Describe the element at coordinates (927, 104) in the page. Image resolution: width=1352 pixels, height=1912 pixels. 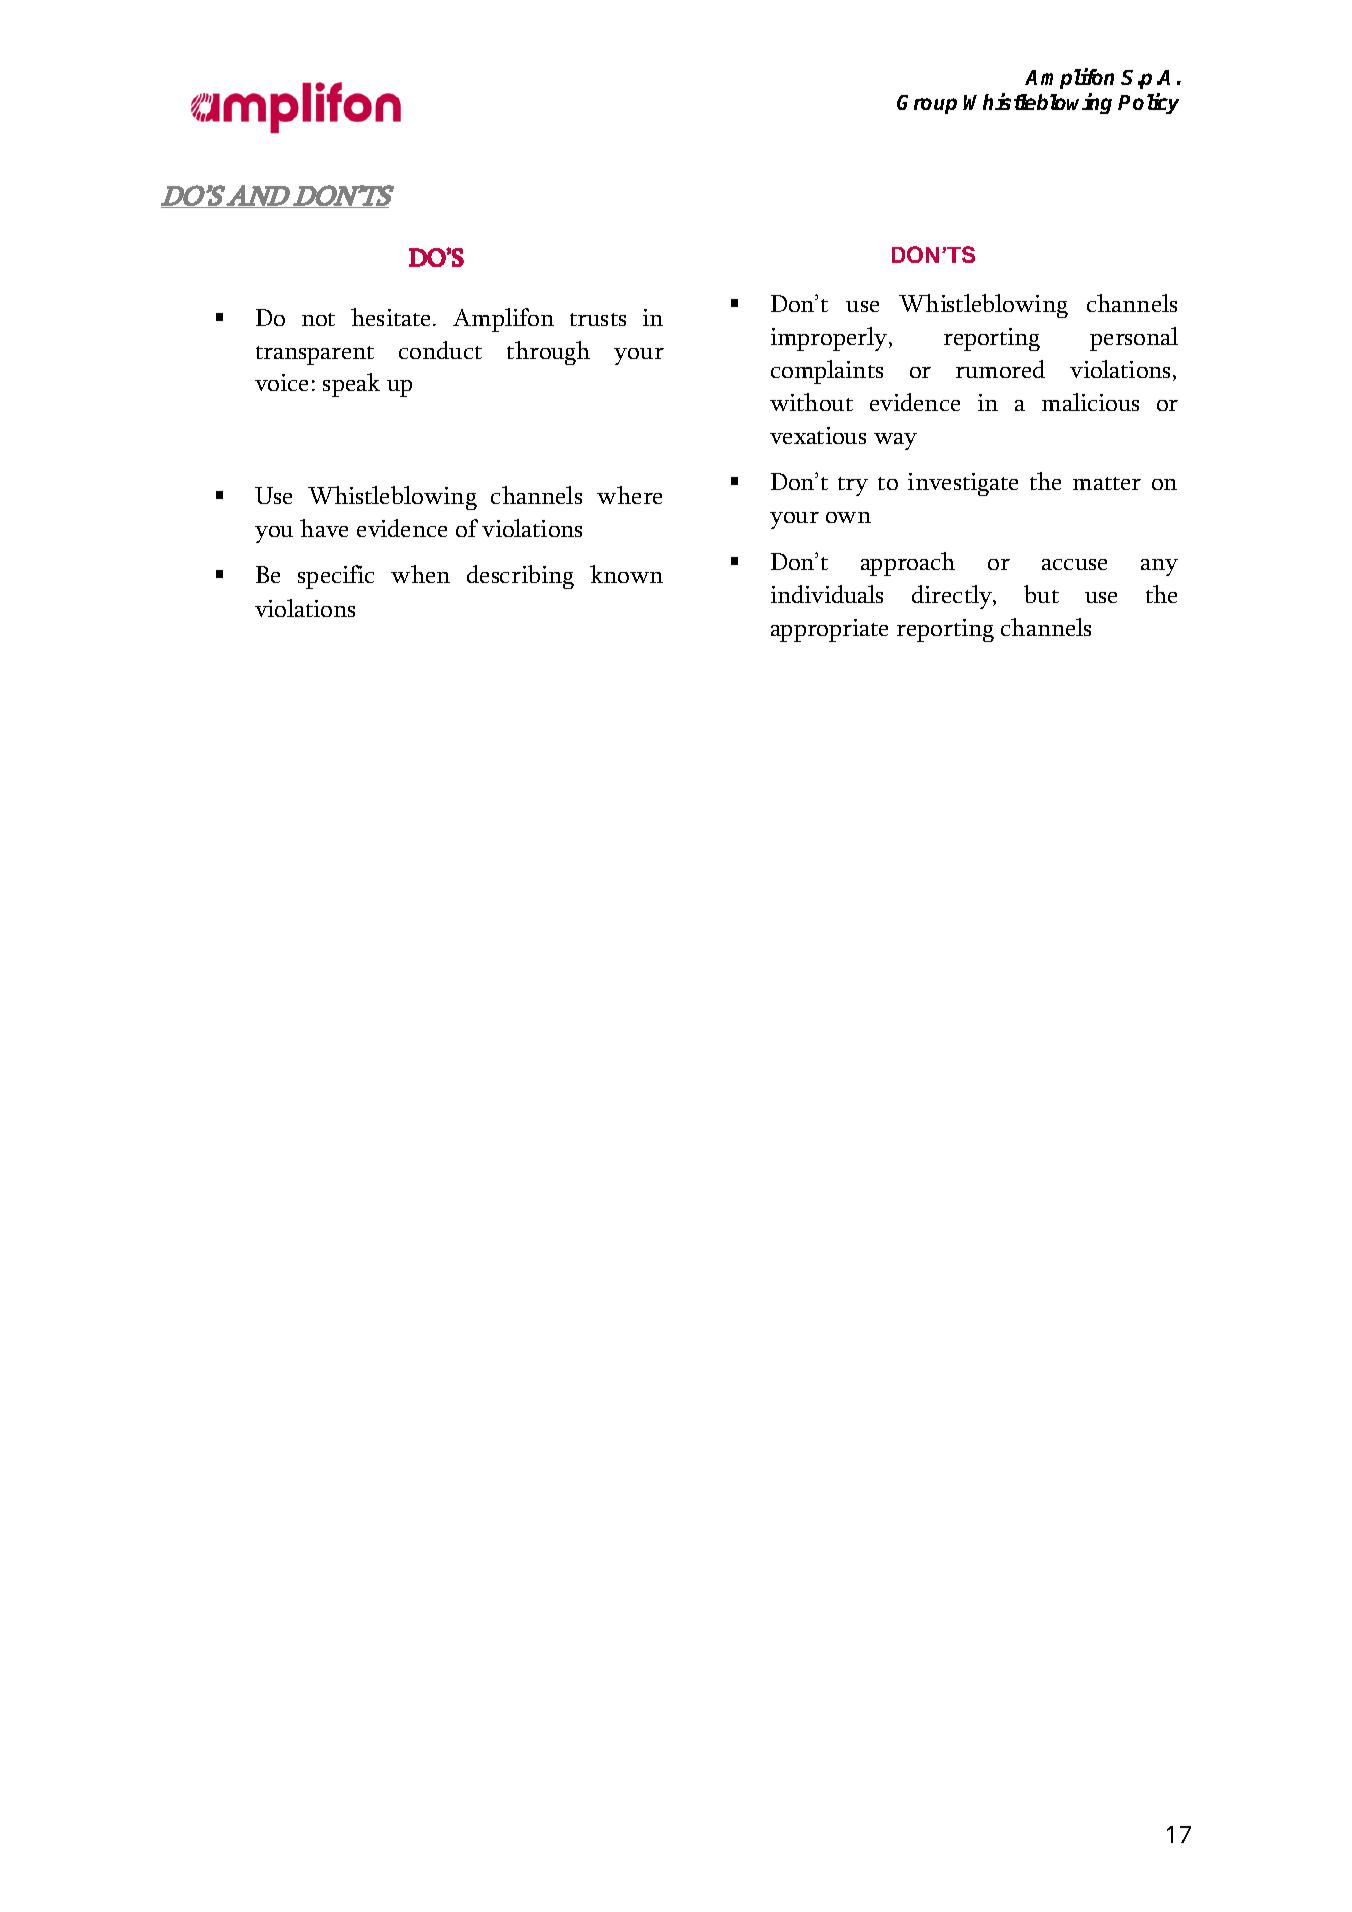
I see `Group` at that location.
